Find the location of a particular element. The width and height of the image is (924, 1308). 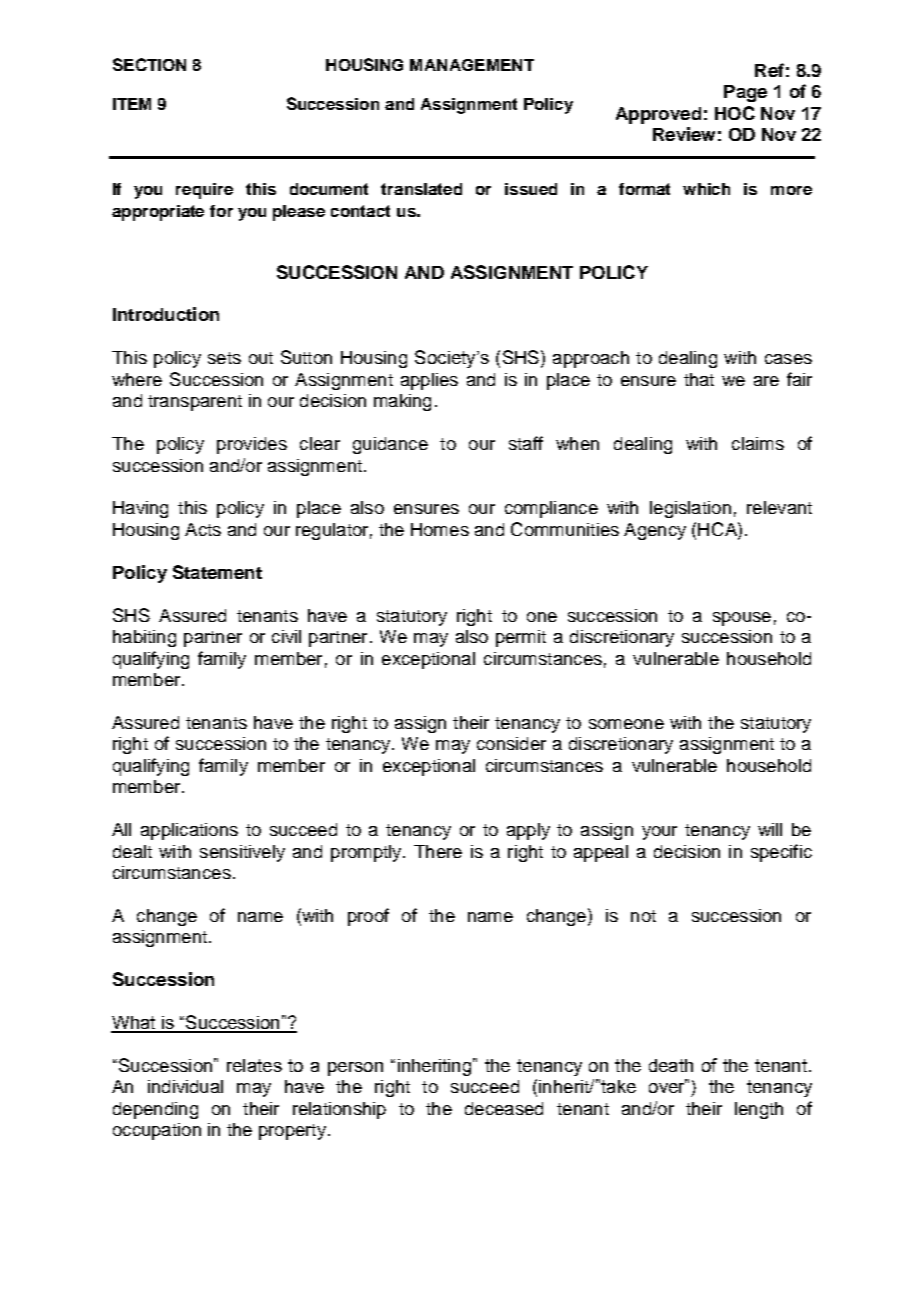

Introduction is located at coordinates (166, 314).
